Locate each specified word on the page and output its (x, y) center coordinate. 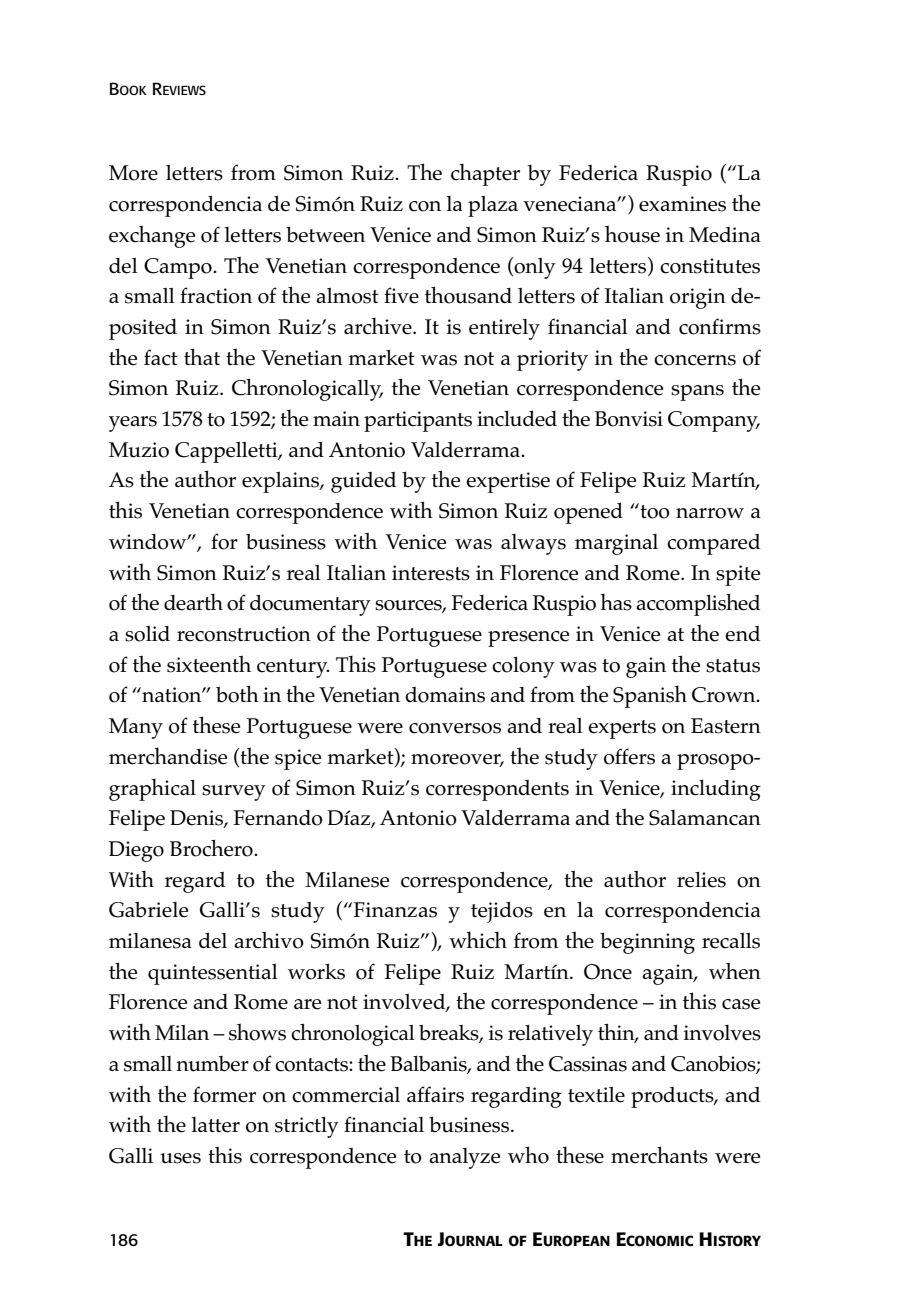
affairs (435, 1094)
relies (701, 880)
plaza (493, 206)
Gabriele (148, 910)
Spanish (650, 697)
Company (714, 421)
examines (682, 204)
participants (418, 421)
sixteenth (209, 664)
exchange (152, 236)
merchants (659, 1155)
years (133, 424)
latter (216, 1125)
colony (523, 667)
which (478, 940)
